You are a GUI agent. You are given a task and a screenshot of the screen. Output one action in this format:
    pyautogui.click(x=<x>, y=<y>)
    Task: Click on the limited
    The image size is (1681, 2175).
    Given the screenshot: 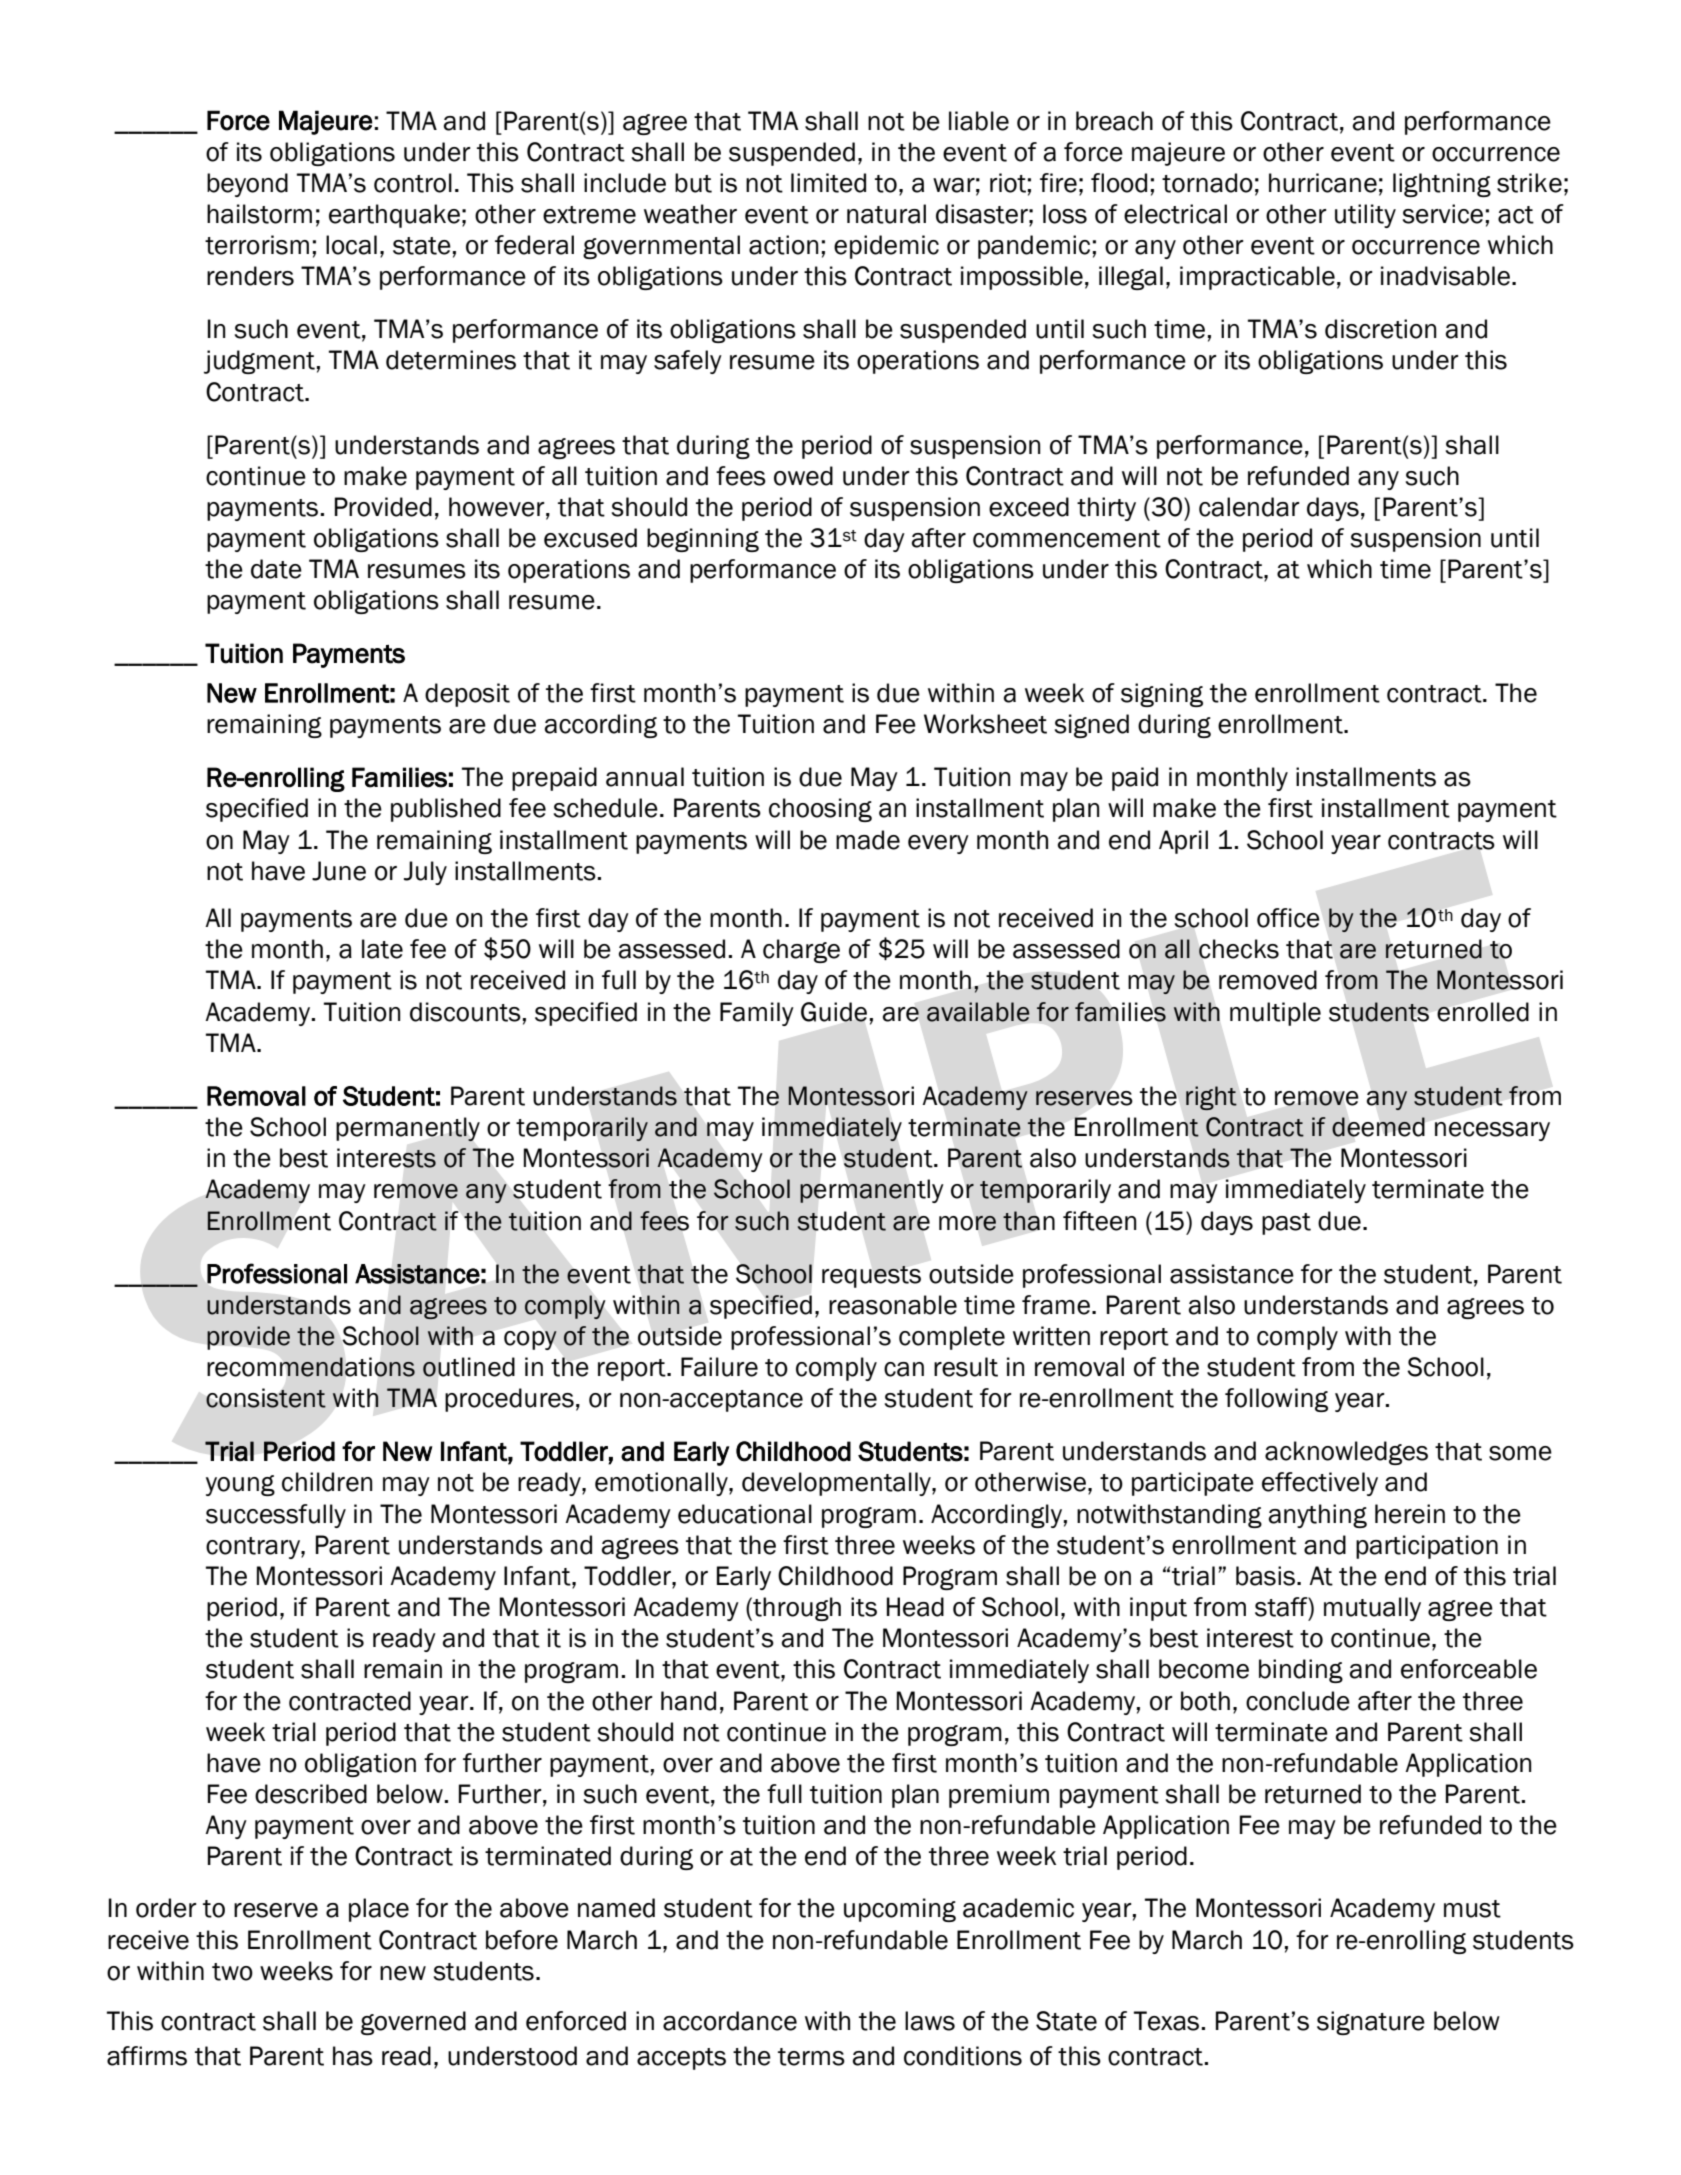 What is the action you would take?
    pyautogui.click(x=828, y=183)
